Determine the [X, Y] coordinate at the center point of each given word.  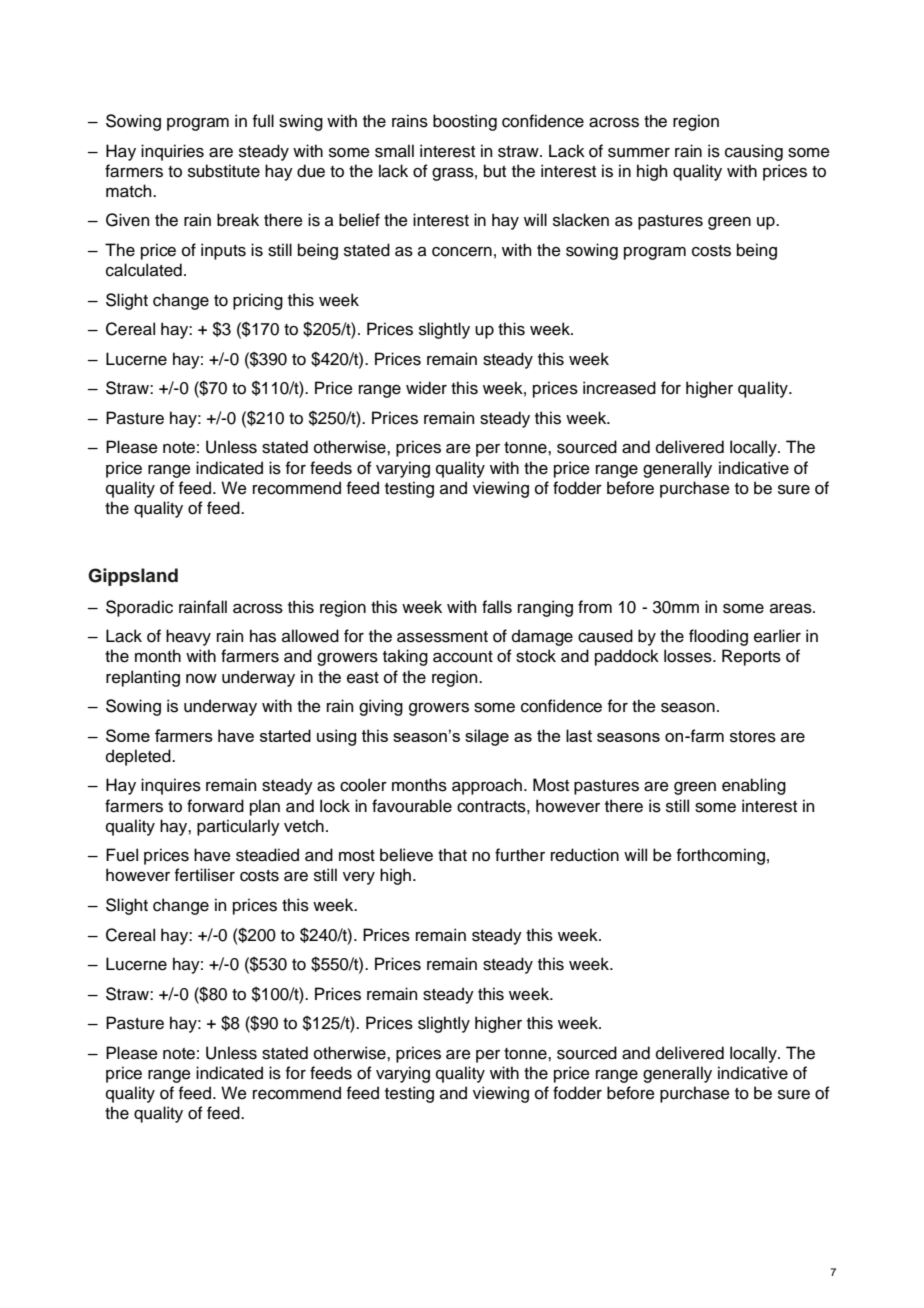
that [452, 855]
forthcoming [721, 856]
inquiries [172, 152]
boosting [465, 122]
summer [639, 153]
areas [792, 609]
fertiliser [205, 875]
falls [497, 607]
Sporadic [139, 608]
